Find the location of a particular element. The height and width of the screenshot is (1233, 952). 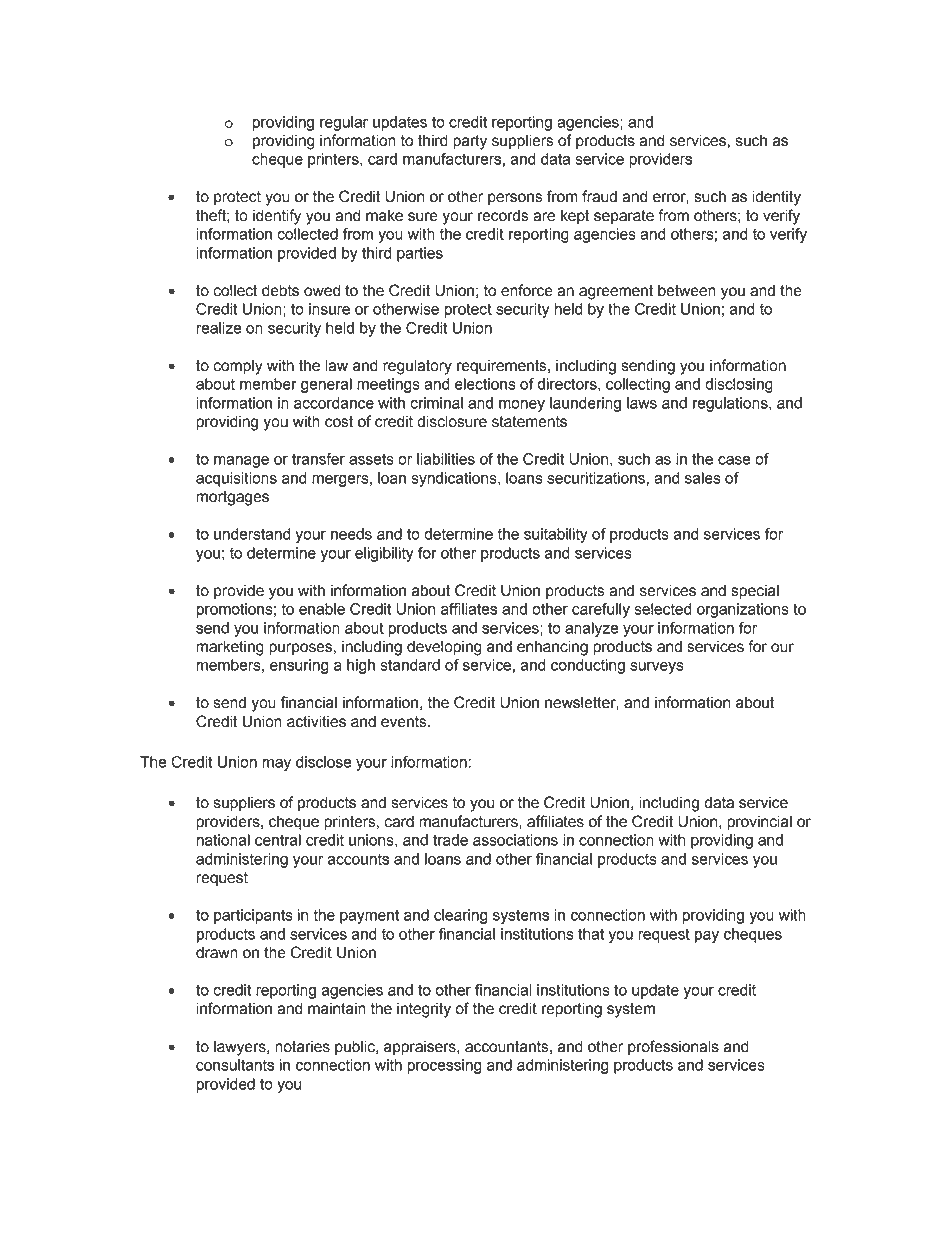

party is located at coordinates (470, 142).
